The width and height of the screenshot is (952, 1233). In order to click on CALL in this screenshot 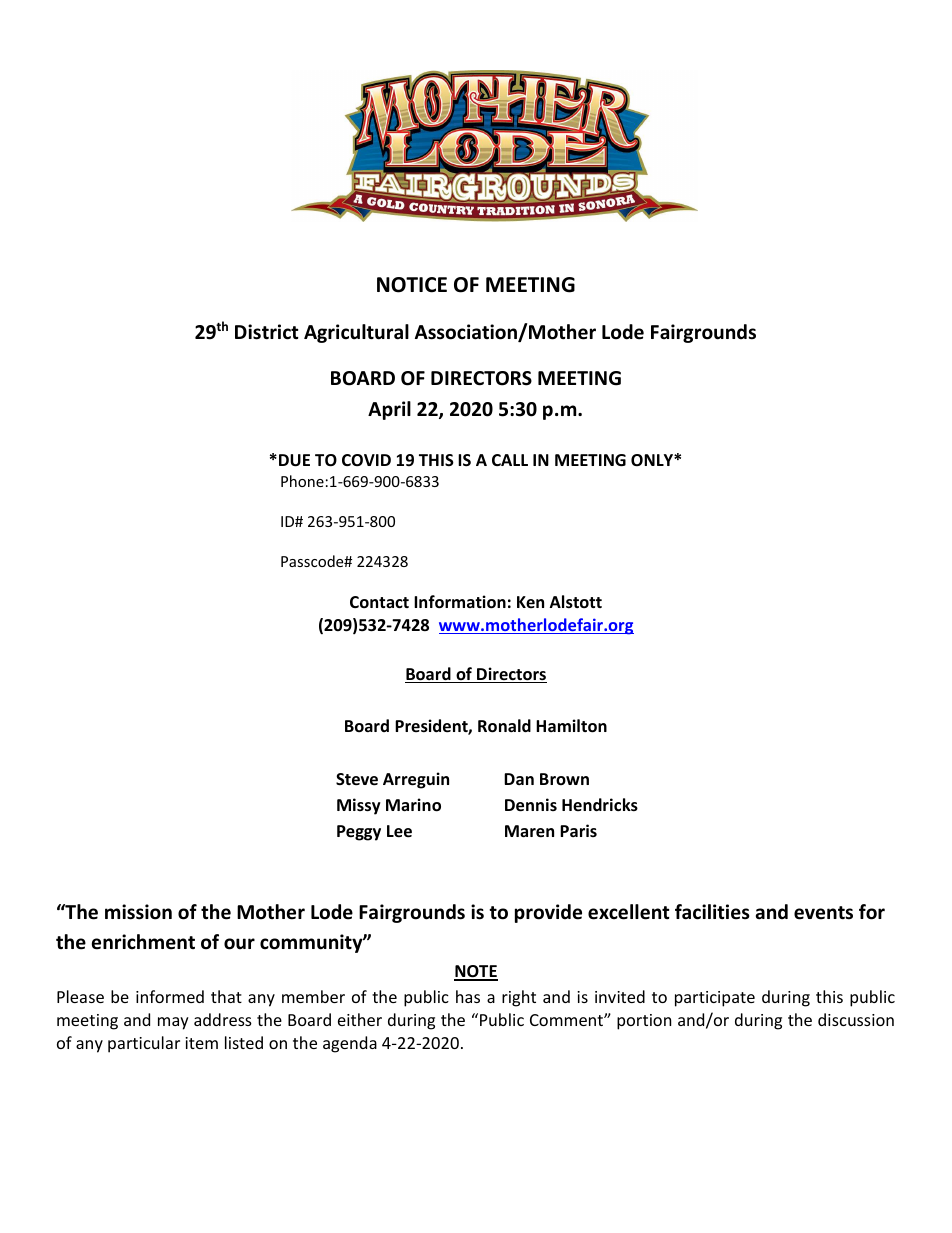, I will do `click(510, 460)`.
